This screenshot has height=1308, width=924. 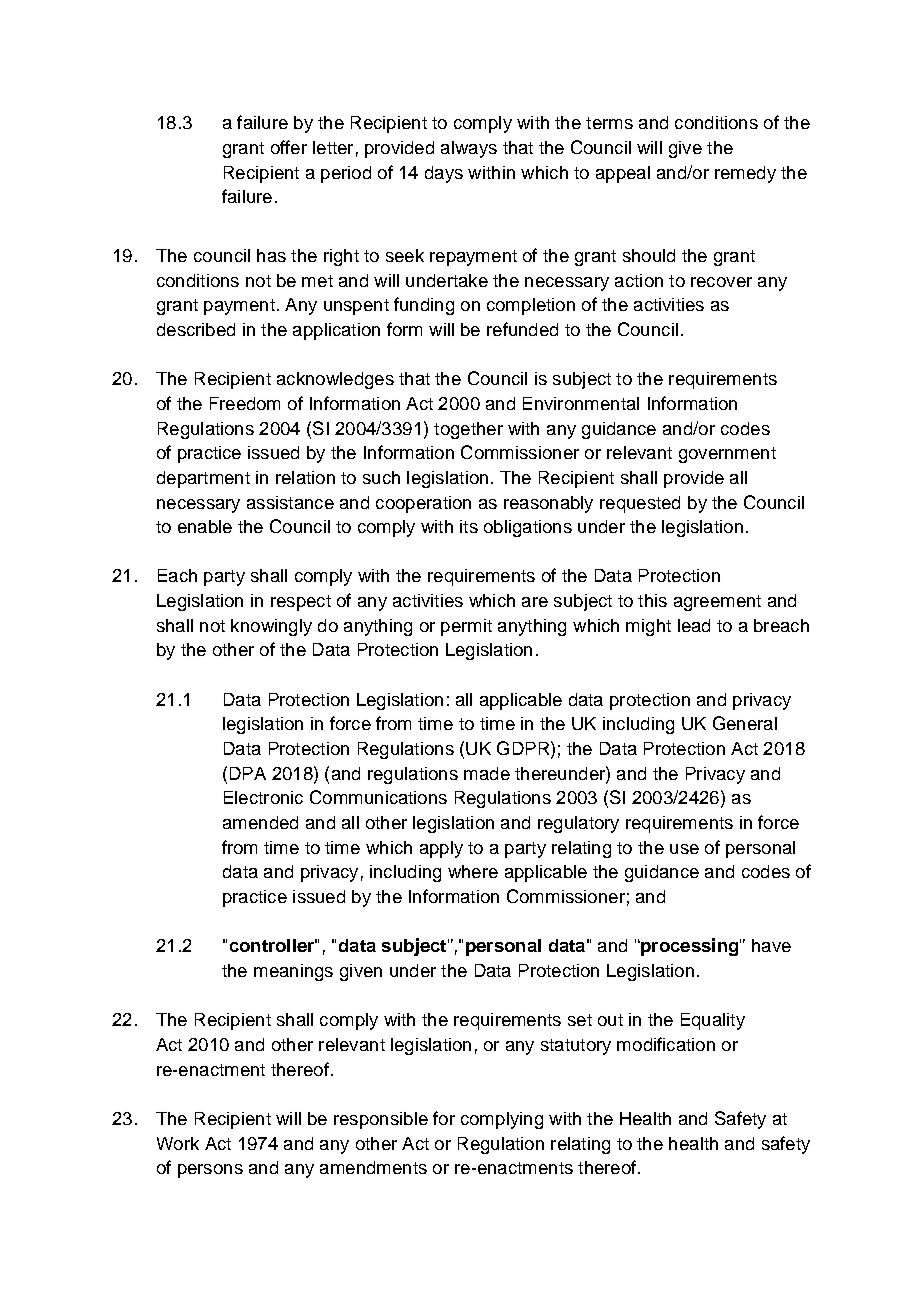 What do you see at coordinates (694, 625) in the screenshot?
I see `lead` at bounding box center [694, 625].
